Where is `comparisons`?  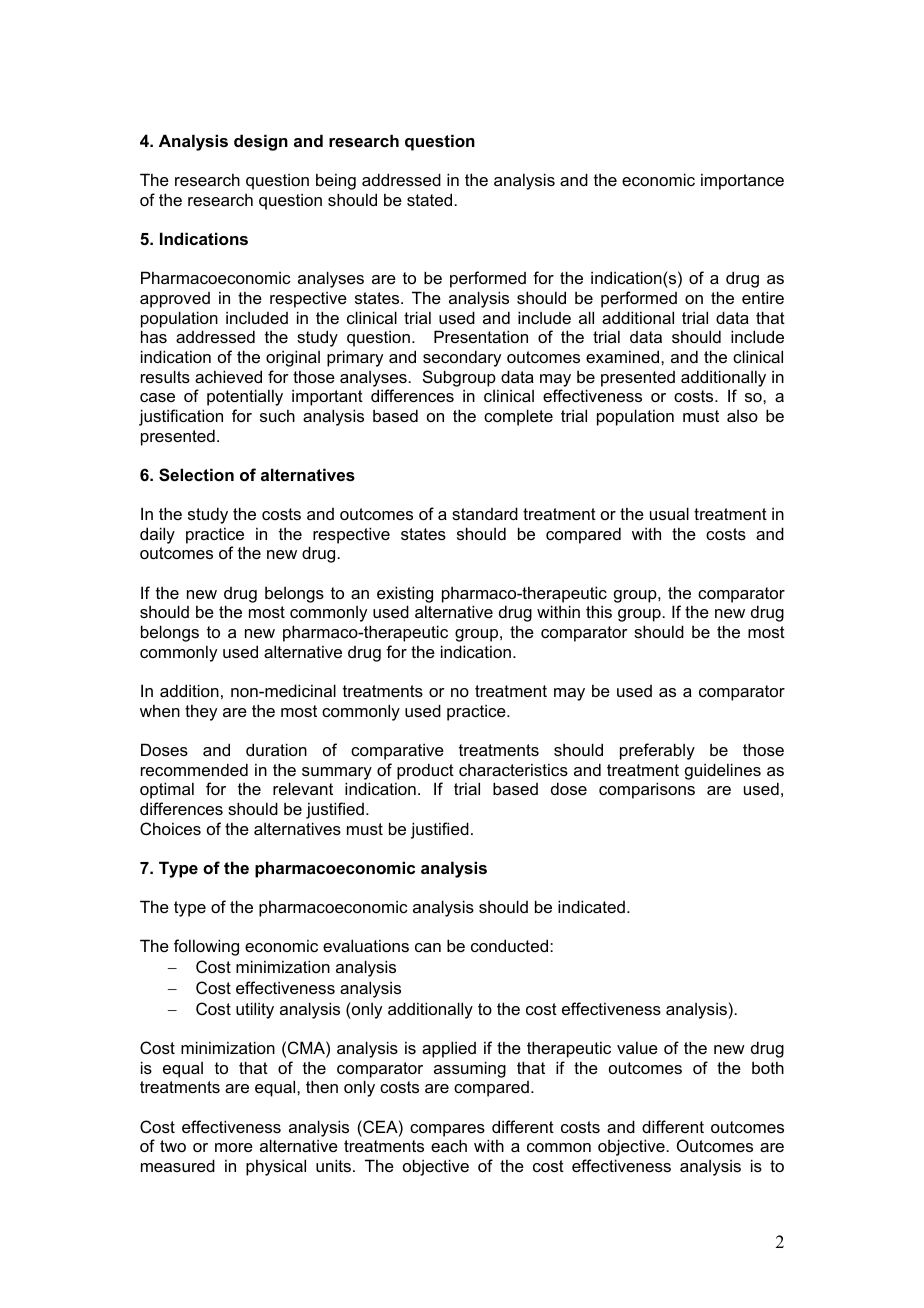 comparisons is located at coordinates (647, 790).
